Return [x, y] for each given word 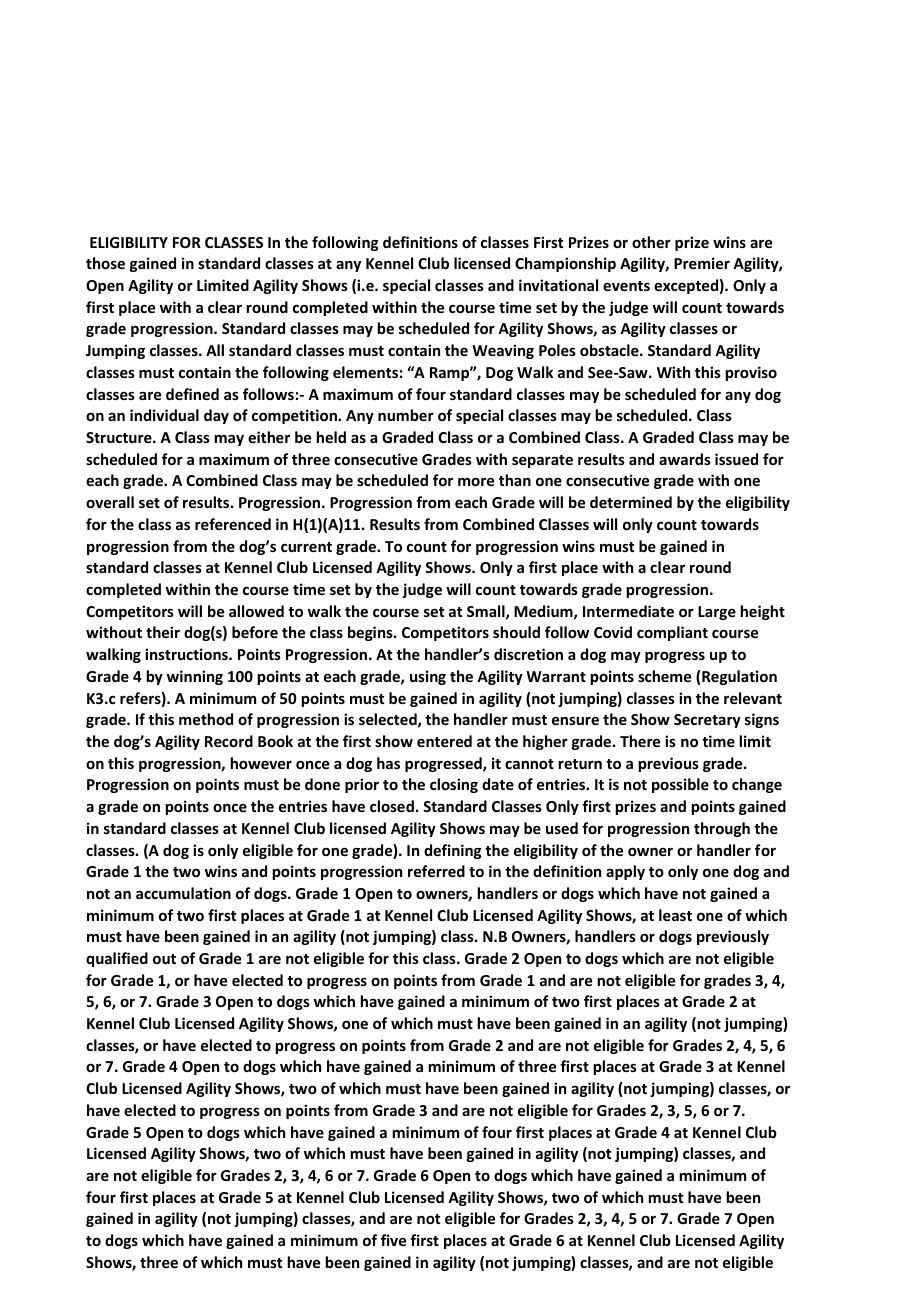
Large [717, 613]
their [163, 632]
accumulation [183, 893]
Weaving [503, 351]
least [675, 915]
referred [436, 871]
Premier [702, 263]
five [393, 1240]
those [105, 263]
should [516, 632]
